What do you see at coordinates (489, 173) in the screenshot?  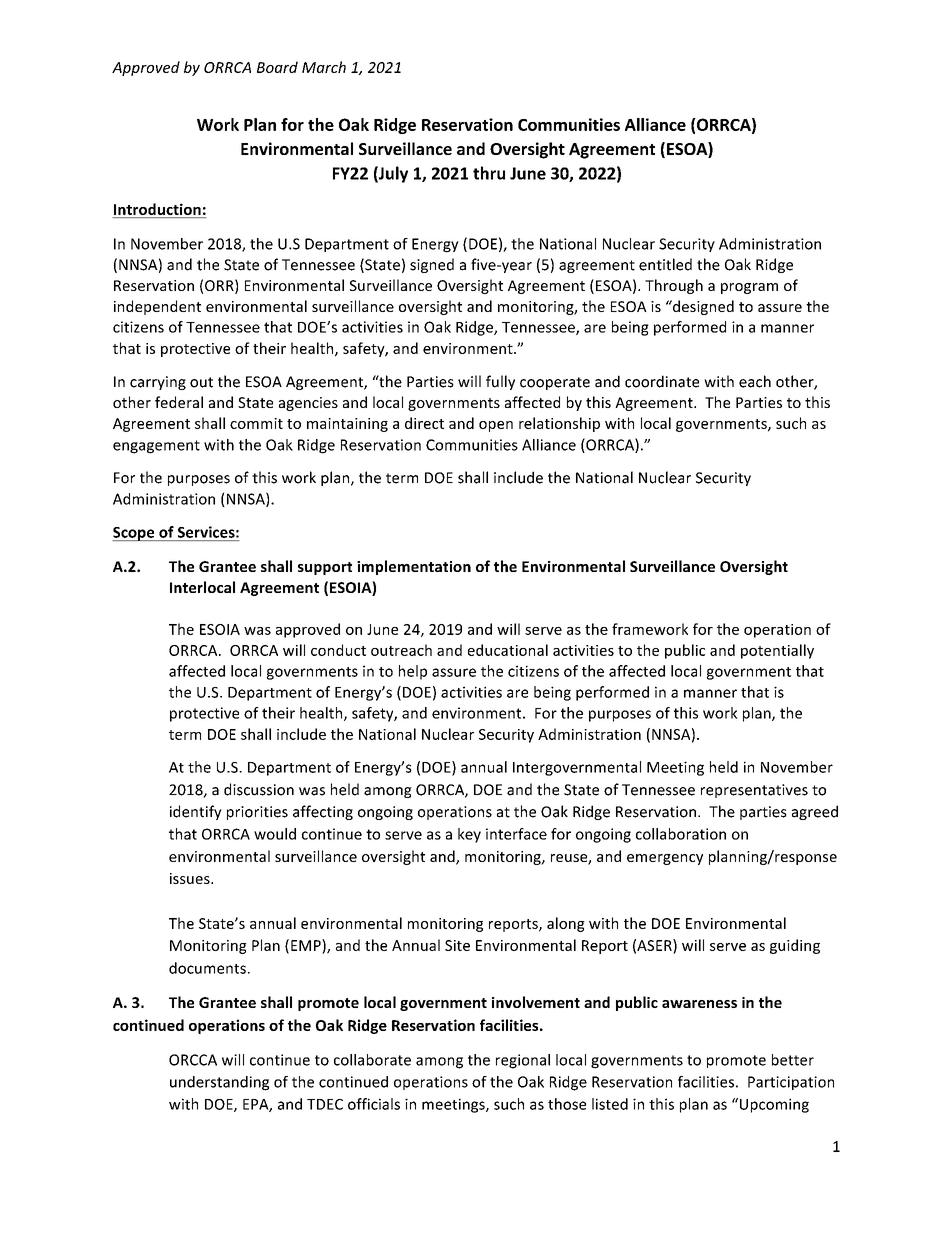 I see `thru` at bounding box center [489, 173].
